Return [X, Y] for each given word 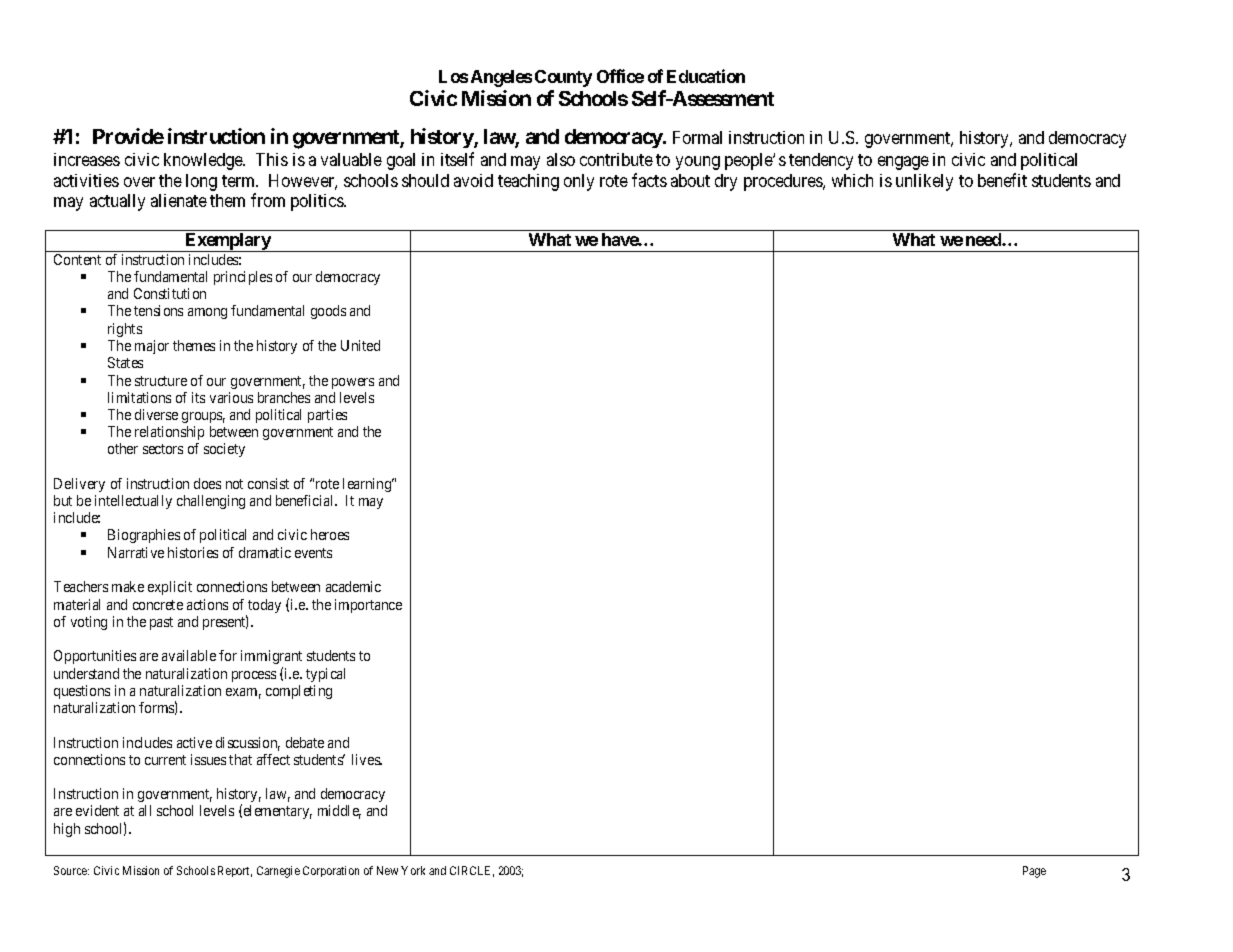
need [984, 239]
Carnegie [278, 872]
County [563, 78]
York [413, 870]
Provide [128, 136]
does [207, 483]
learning [368, 485]
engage [903, 163]
